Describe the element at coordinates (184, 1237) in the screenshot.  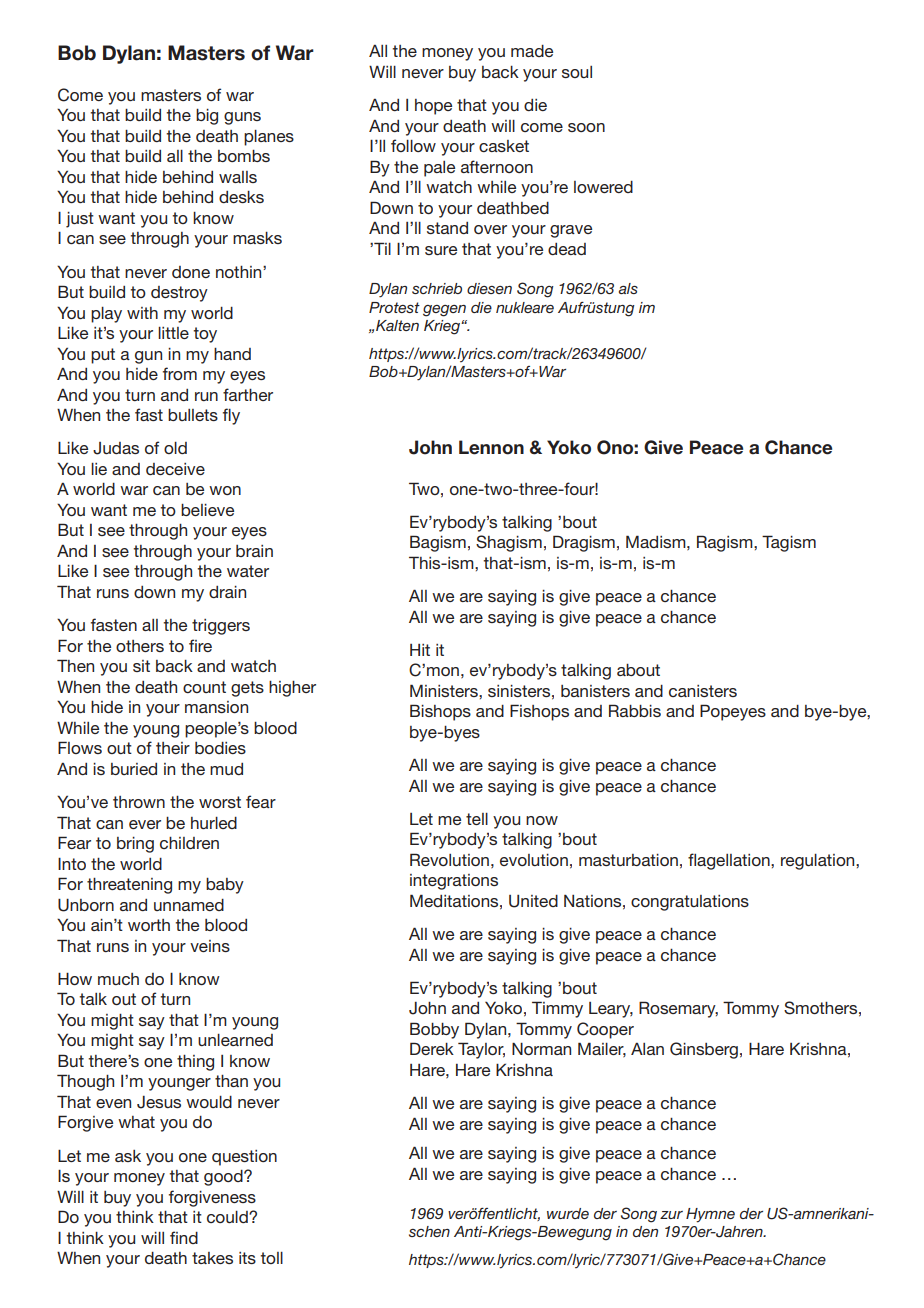
I see `find` at that location.
